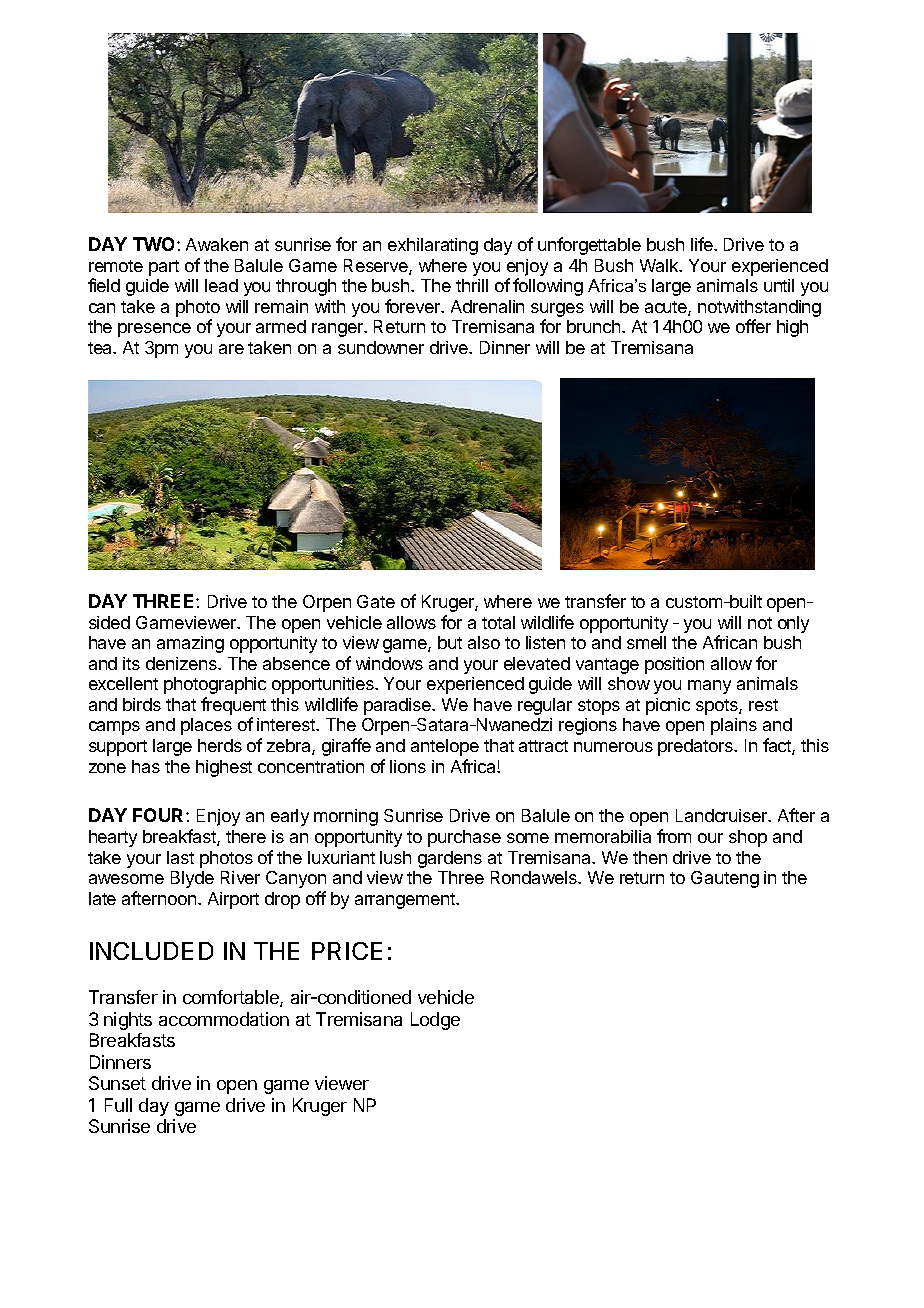 The width and height of the screenshot is (924, 1308). Describe the element at coordinates (753, 326) in the screenshot. I see `offer` at that location.
